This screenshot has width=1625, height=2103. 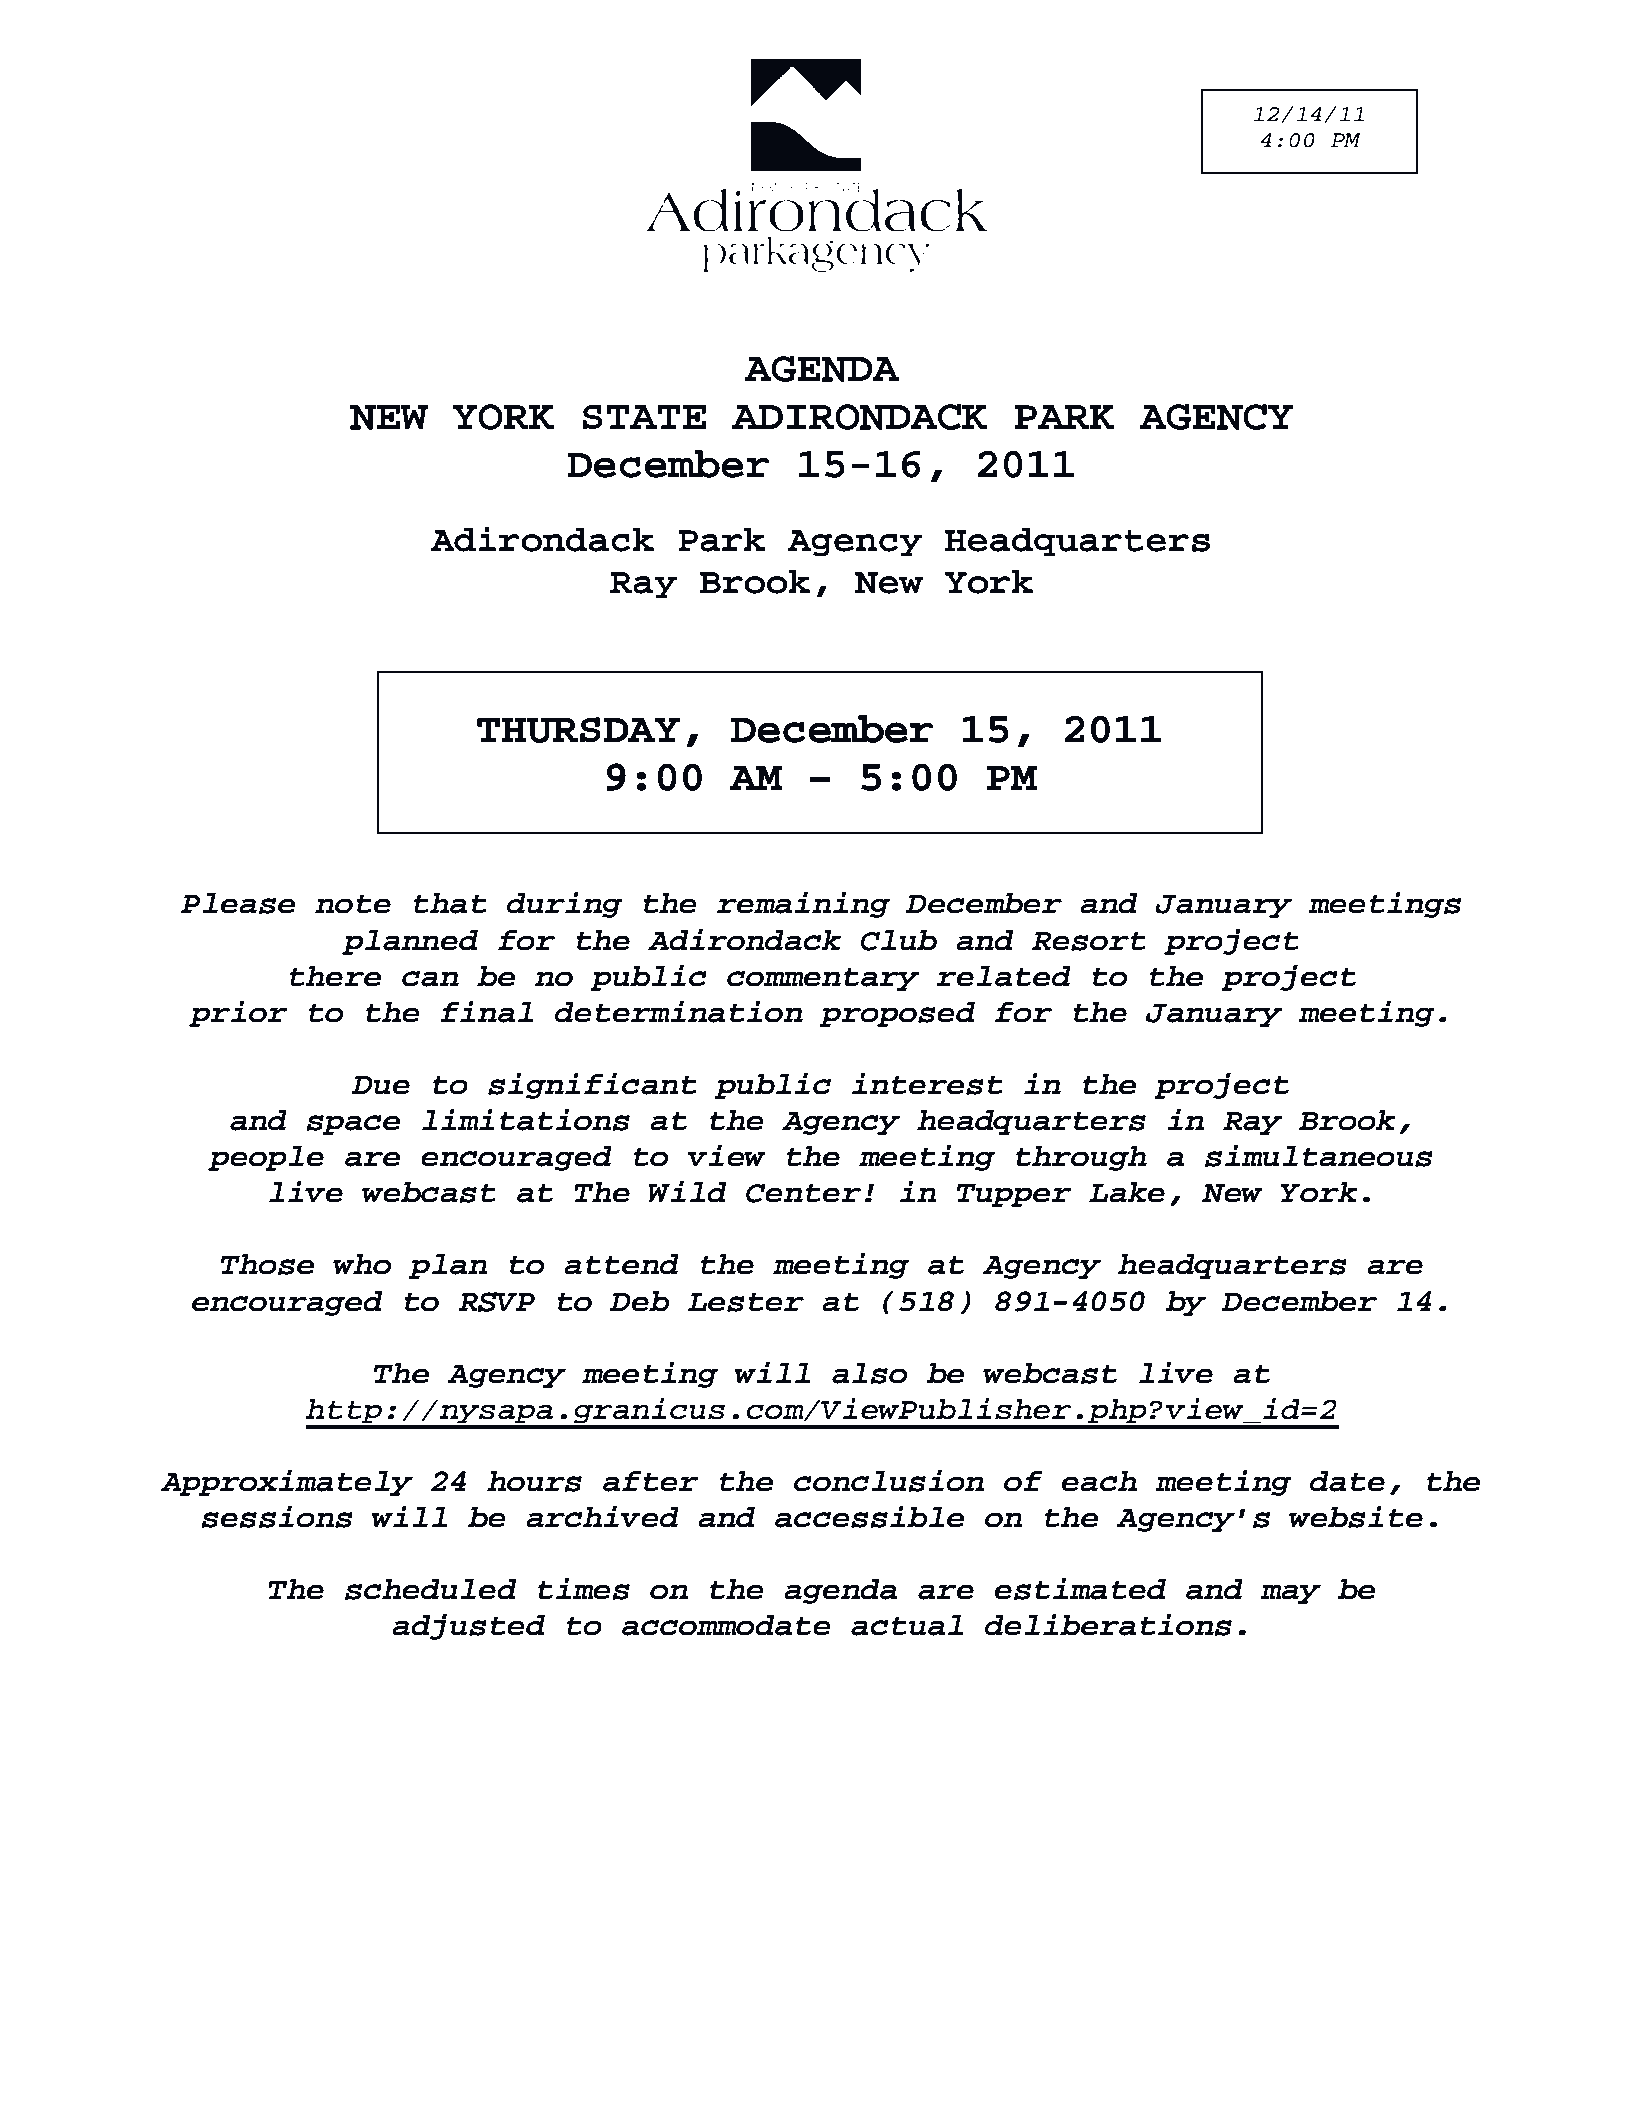 I want to click on who, so click(x=362, y=1264).
